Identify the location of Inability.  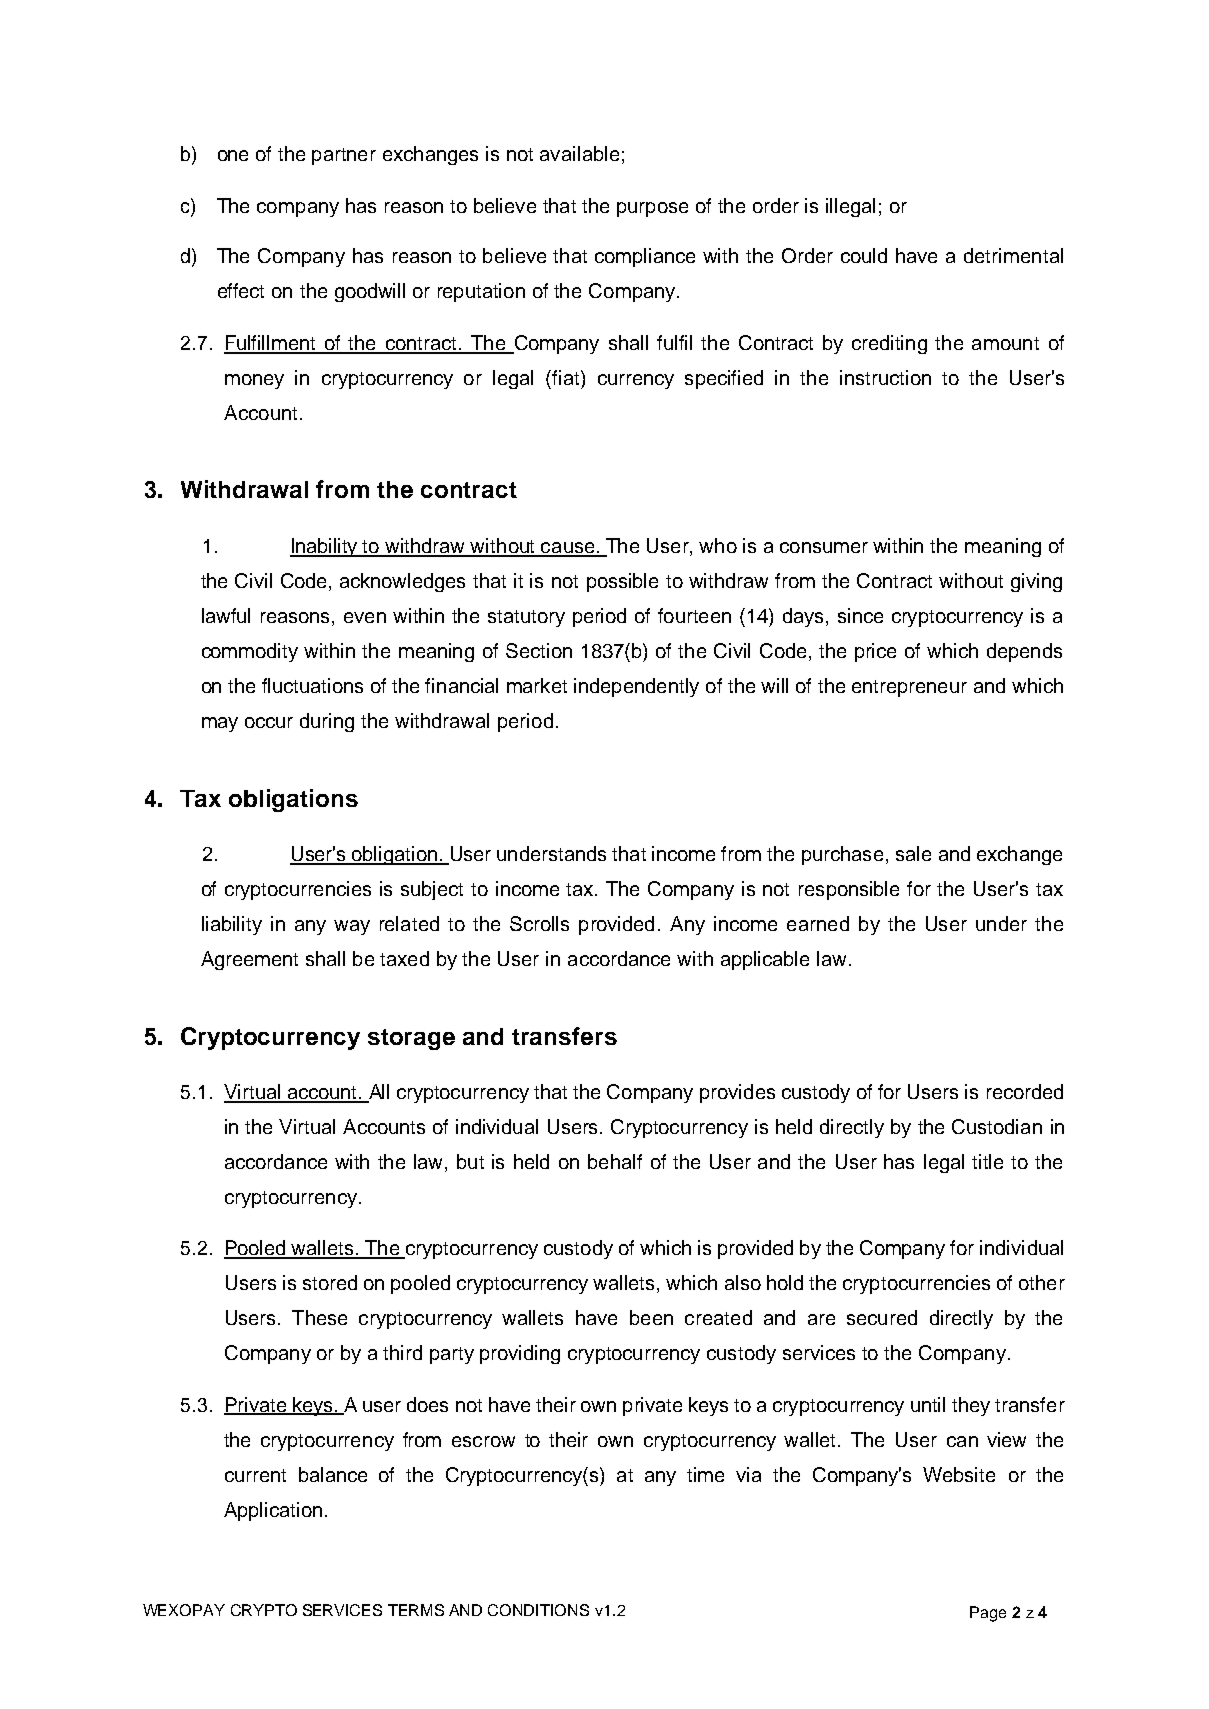
(325, 547).
